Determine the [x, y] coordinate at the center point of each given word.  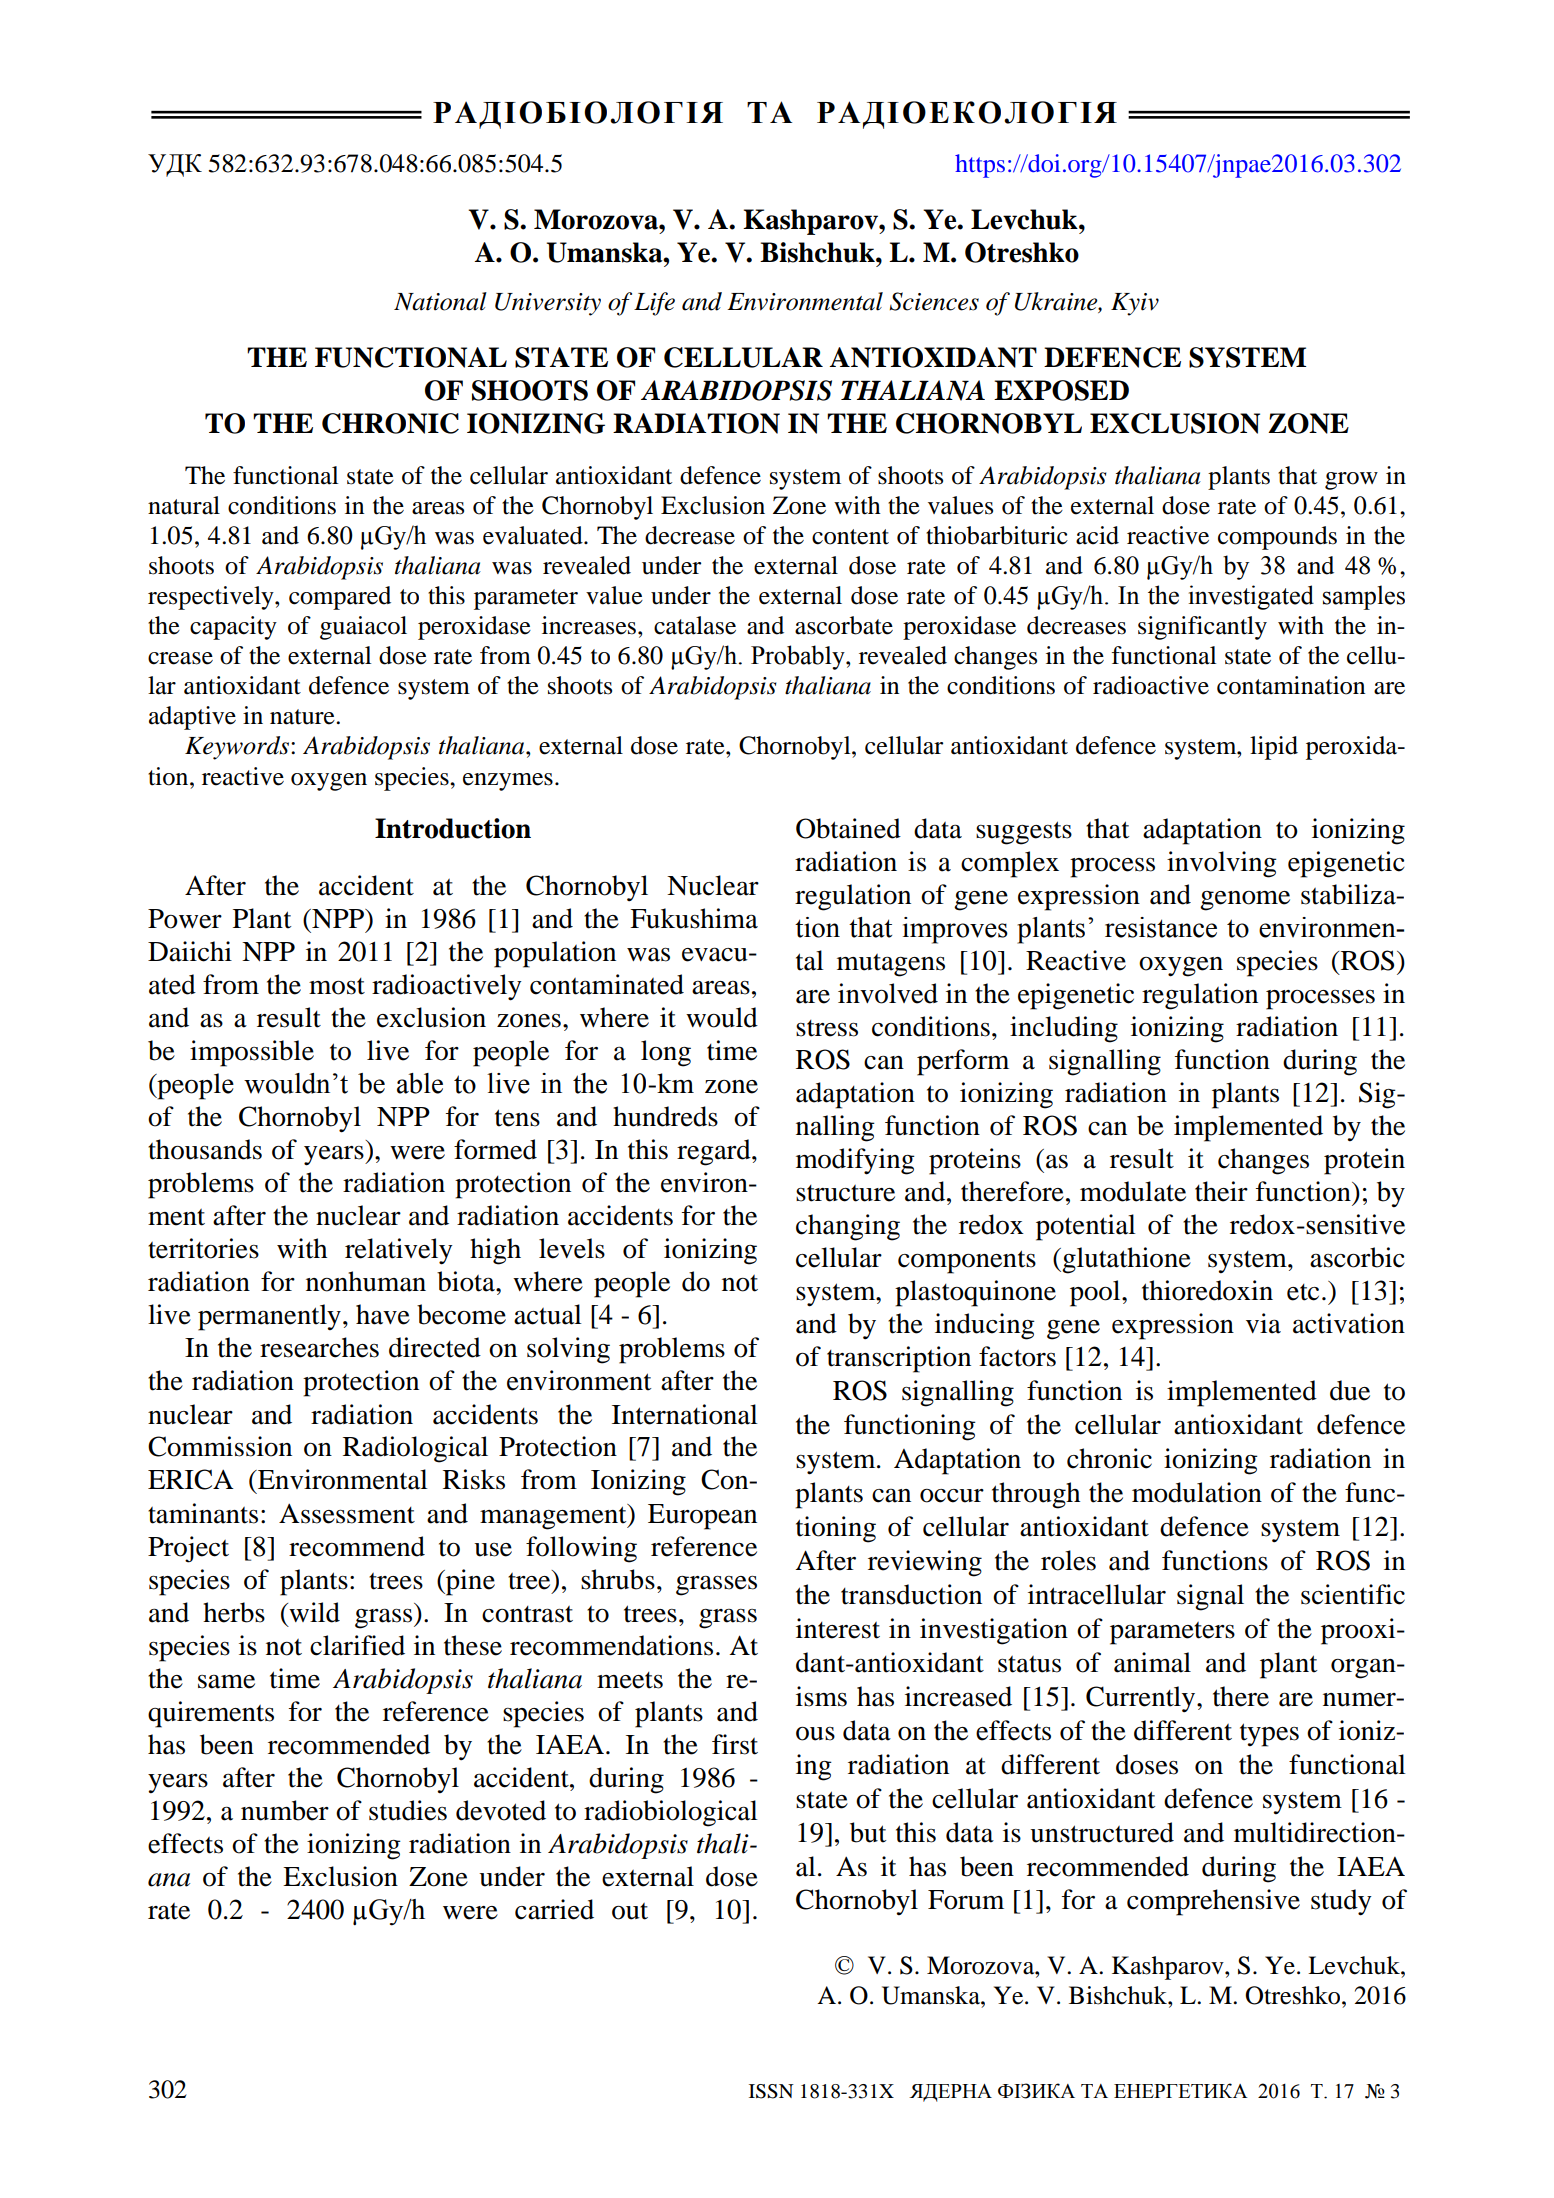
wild [313, 1612]
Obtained [848, 828]
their [1221, 1191]
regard [715, 1152]
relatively [399, 1251]
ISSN [771, 2091]
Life [654, 304]
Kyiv [1135, 304]
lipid [1274, 748]
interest [838, 1628]
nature [303, 717]
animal [1152, 1662]
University [548, 304]
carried [554, 1909]
